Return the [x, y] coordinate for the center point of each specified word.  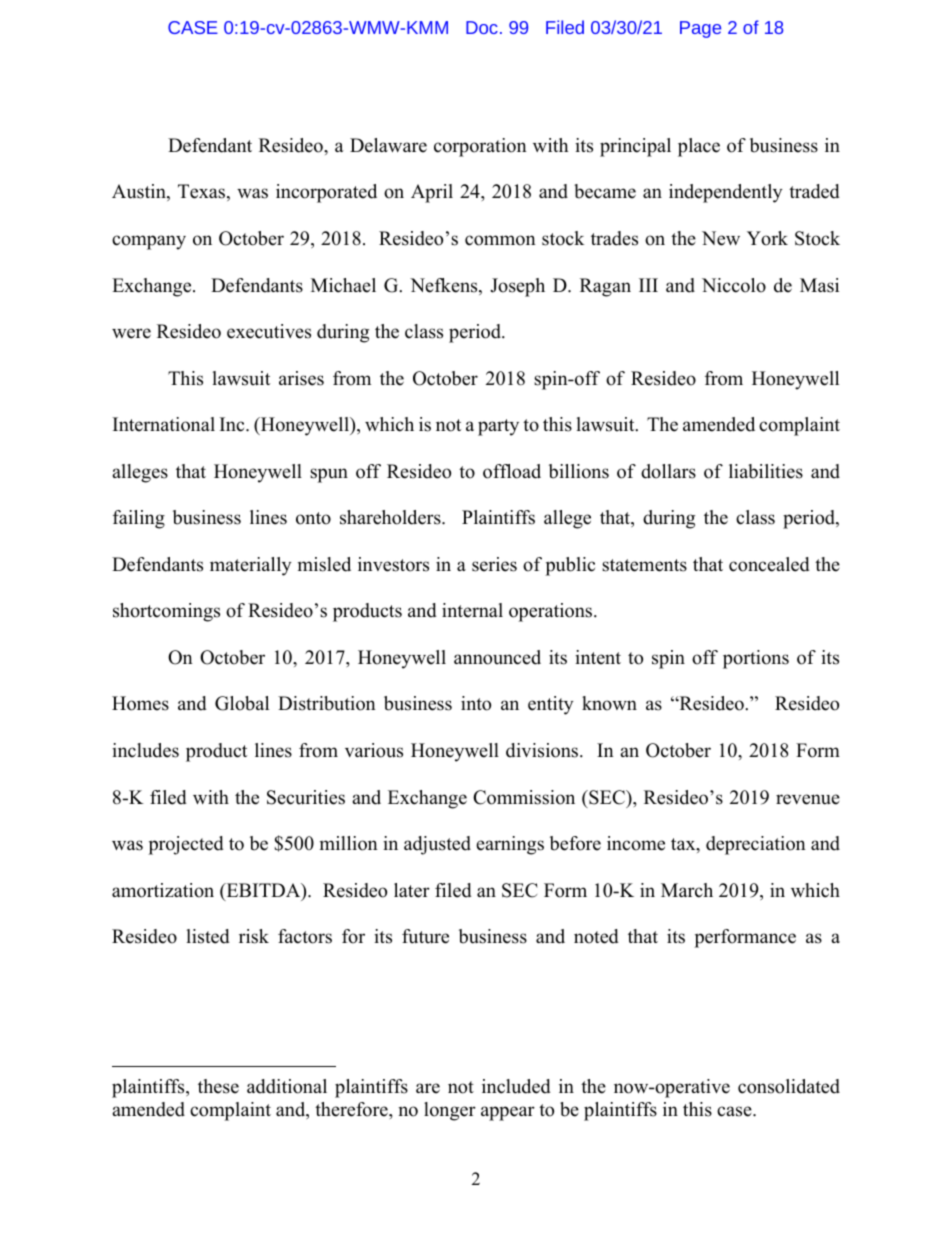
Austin [140, 192]
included [516, 1086]
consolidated [789, 1086]
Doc [482, 27]
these [218, 1086]
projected [186, 845]
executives [269, 331]
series [494, 564]
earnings [510, 845]
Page [700, 29]
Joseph [517, 287]
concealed [769, 564]
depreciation [756, 845]
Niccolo [734, 285]
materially [251, 566]
